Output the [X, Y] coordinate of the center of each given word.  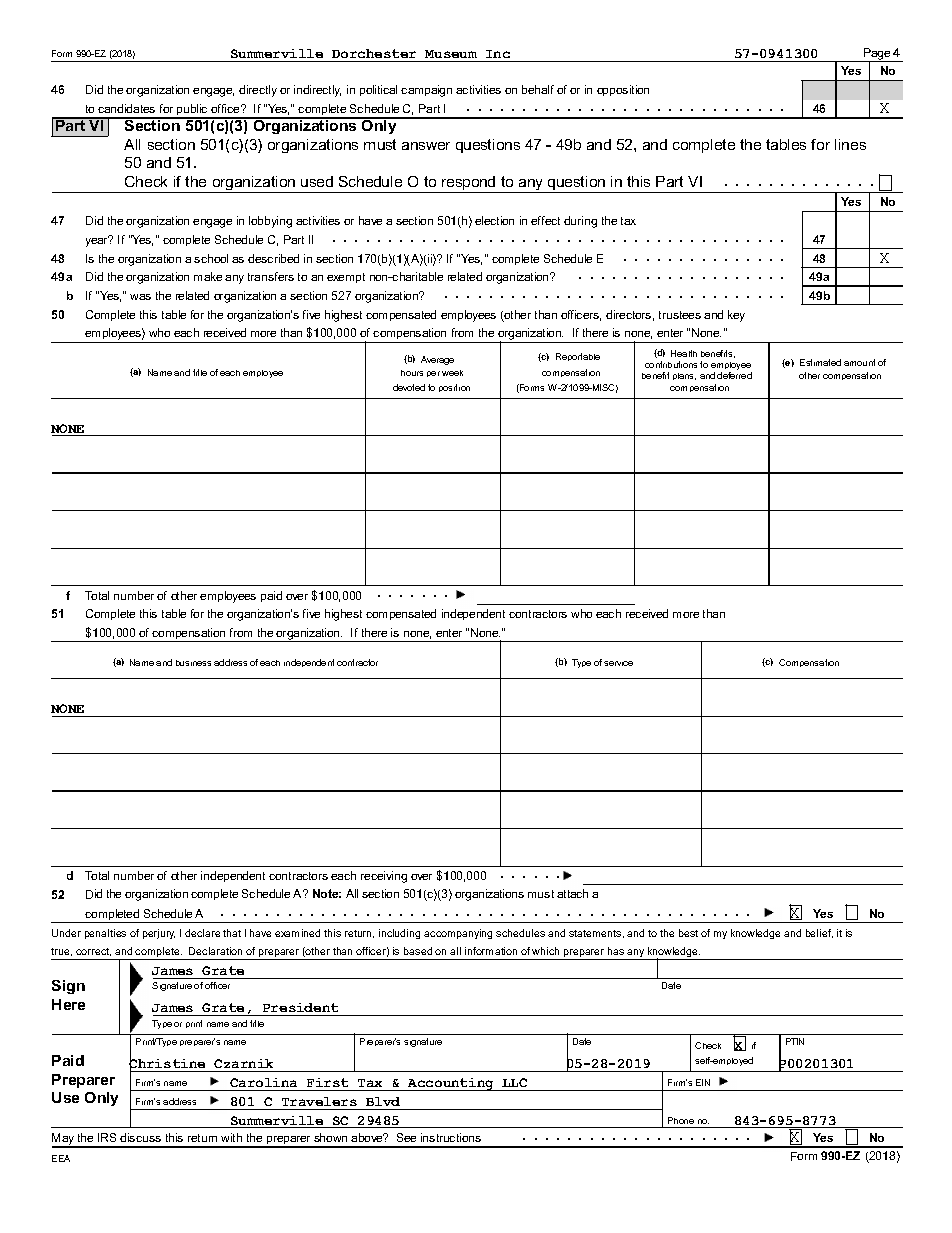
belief [819, 933]
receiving [384, 877]
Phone [681, 1120]
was [140, 297]
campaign [426, 91]
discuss [140, 1137]
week [452, 373]
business [193, 663]
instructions [451, 1137]
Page [877, 55]
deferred [734, 375]
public [192, 111]
